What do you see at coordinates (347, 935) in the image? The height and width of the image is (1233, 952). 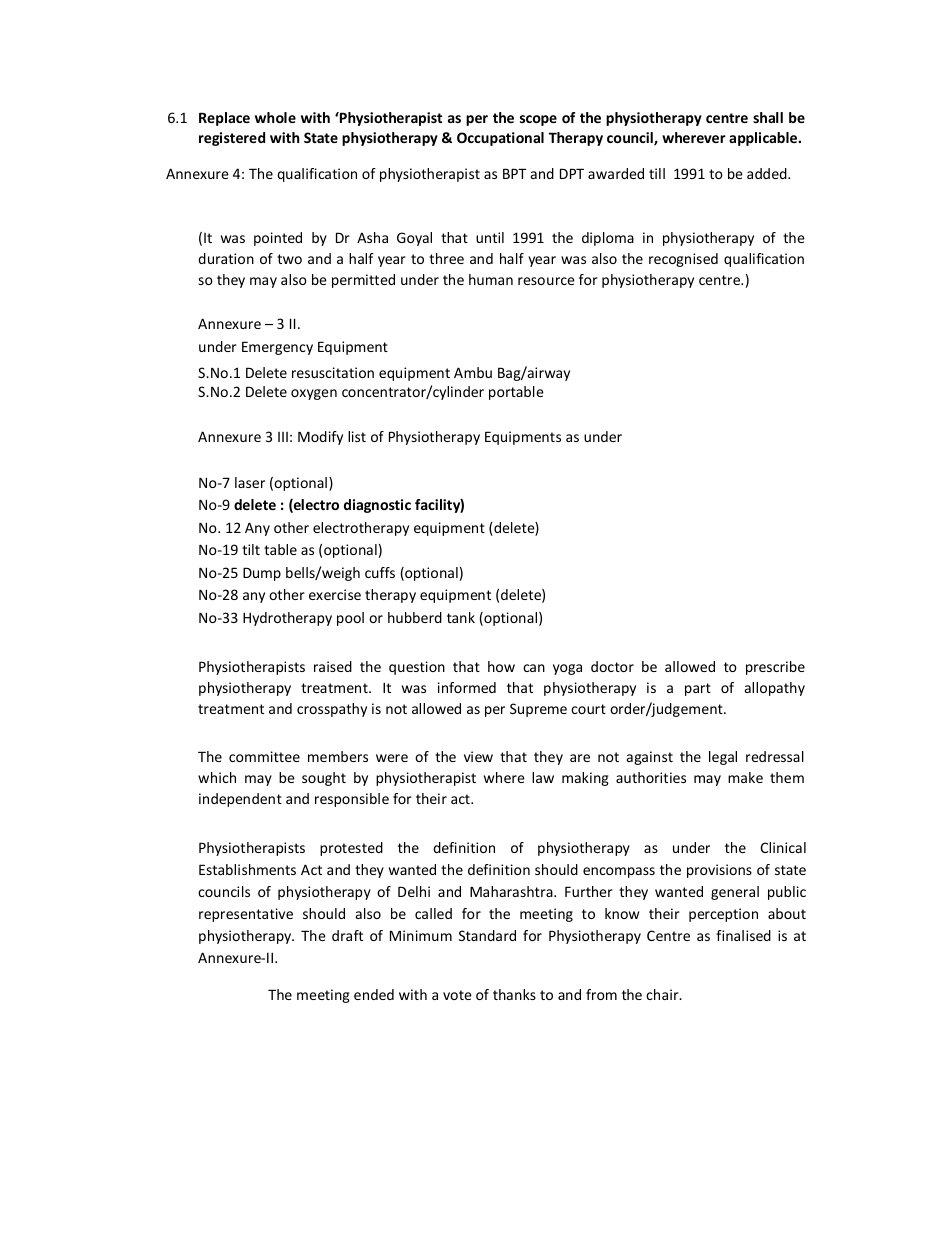 I see `draft` at bounding box center [347, 935].
